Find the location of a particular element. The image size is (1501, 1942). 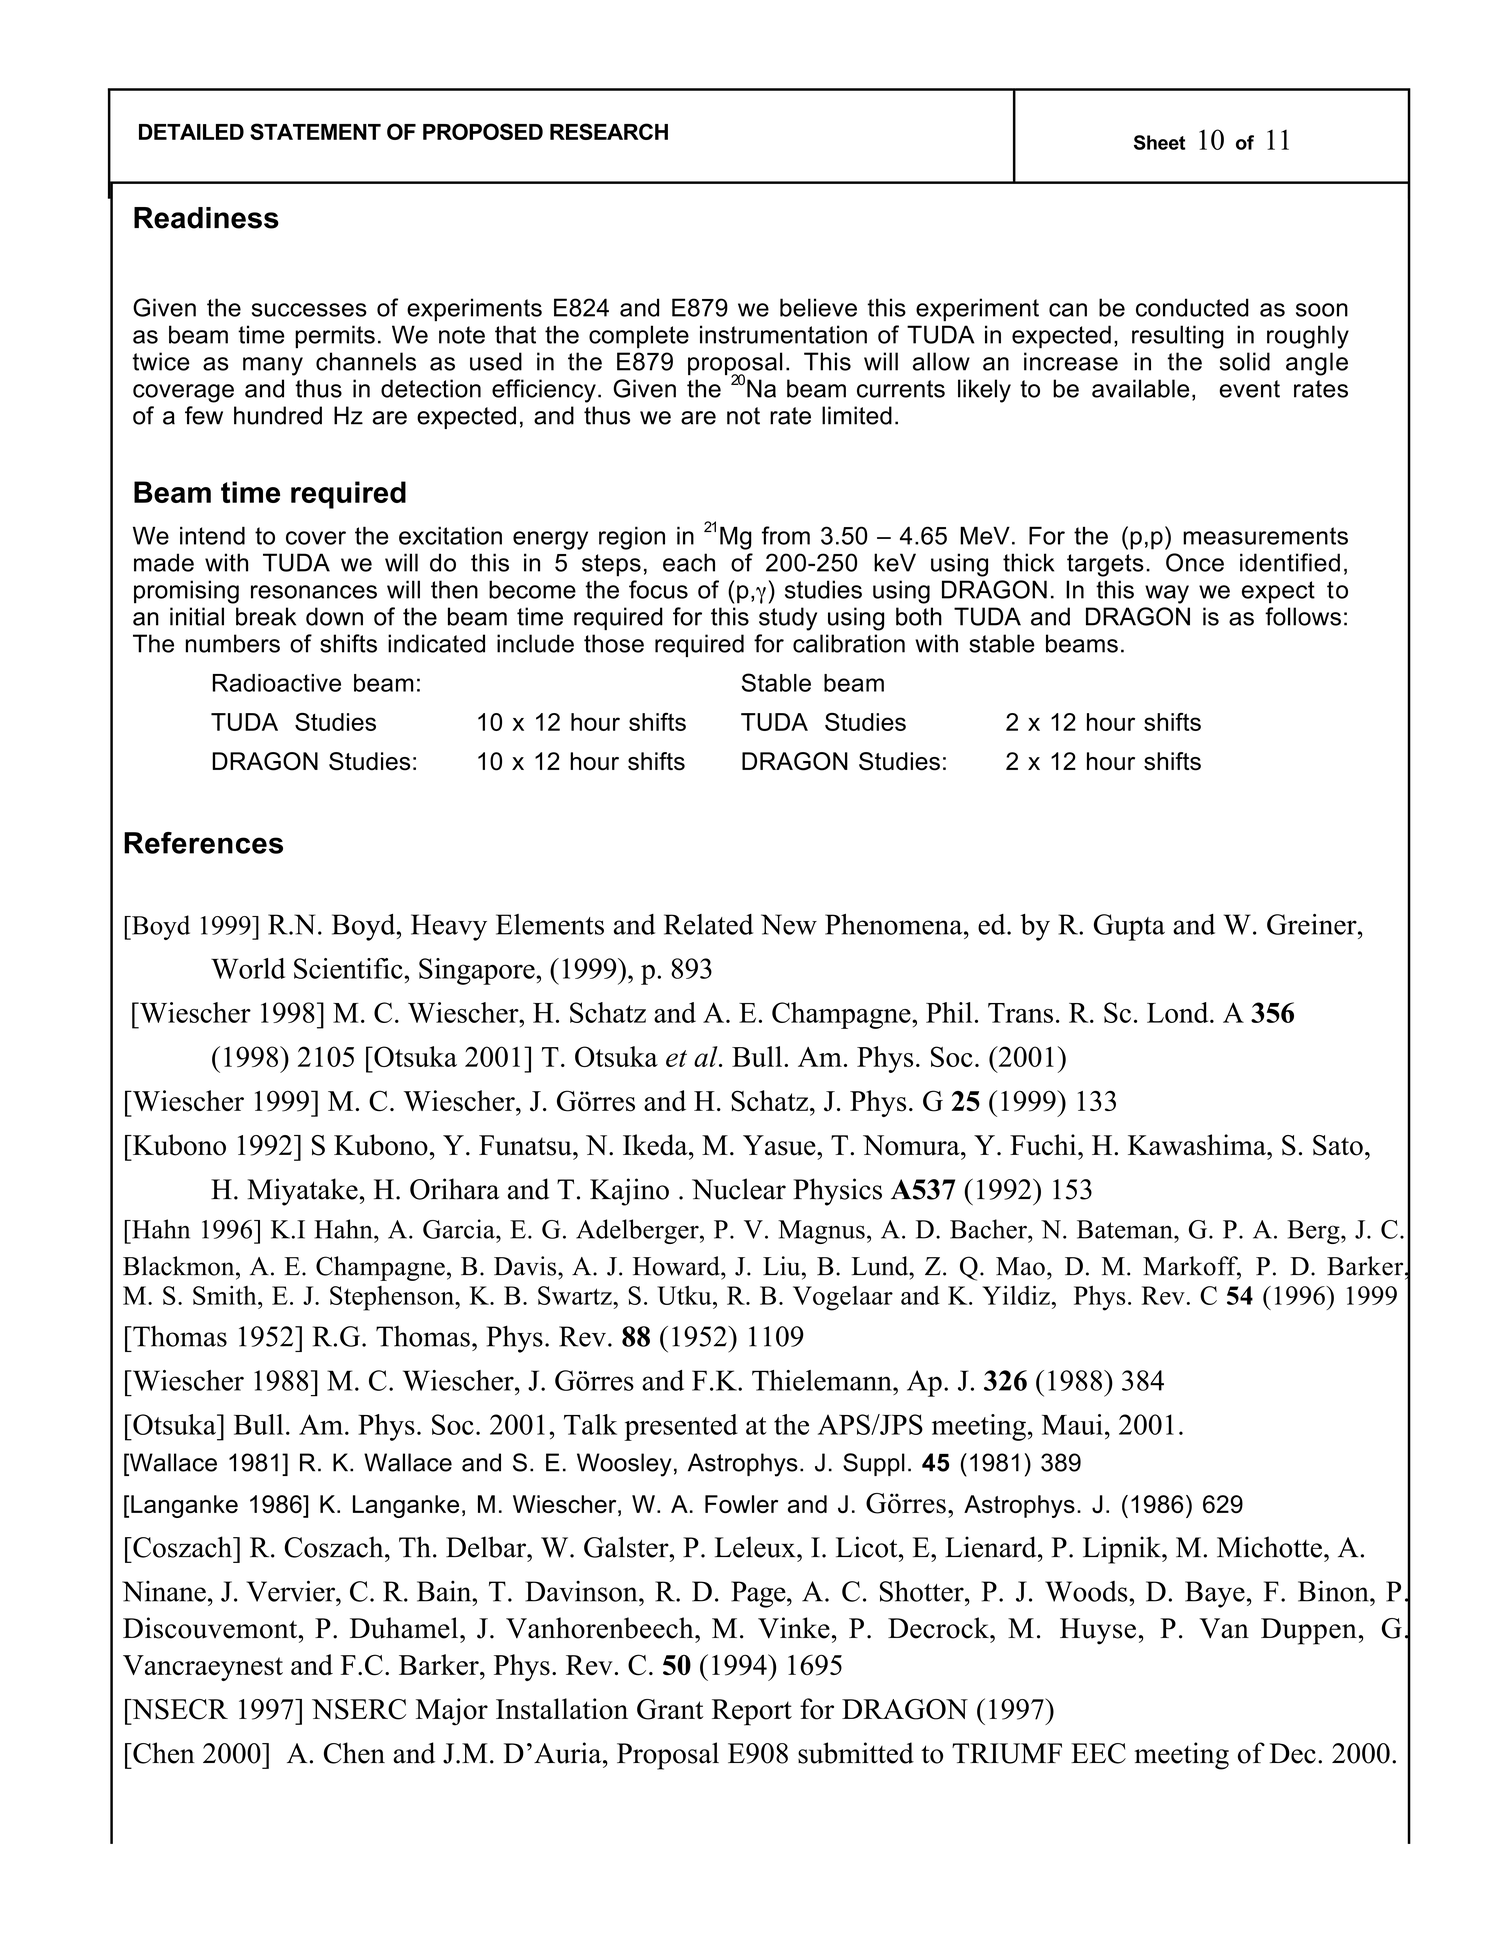

Howard is located at coordinates (677, 1266).
